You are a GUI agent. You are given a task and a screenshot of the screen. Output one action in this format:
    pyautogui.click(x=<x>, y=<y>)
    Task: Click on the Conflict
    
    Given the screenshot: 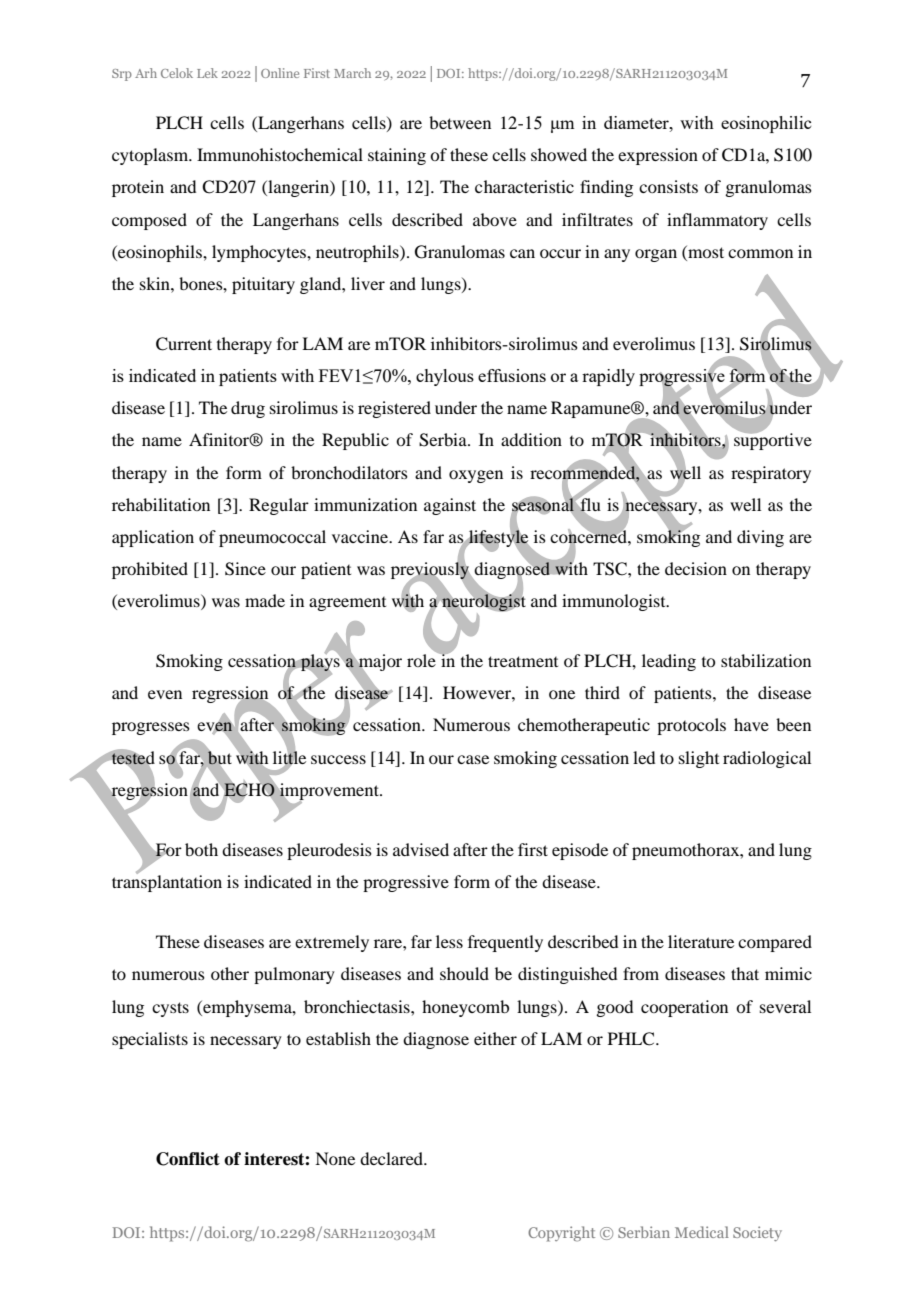 What is the action you would take?
    pyautogui.click(x=188, y=1159)
